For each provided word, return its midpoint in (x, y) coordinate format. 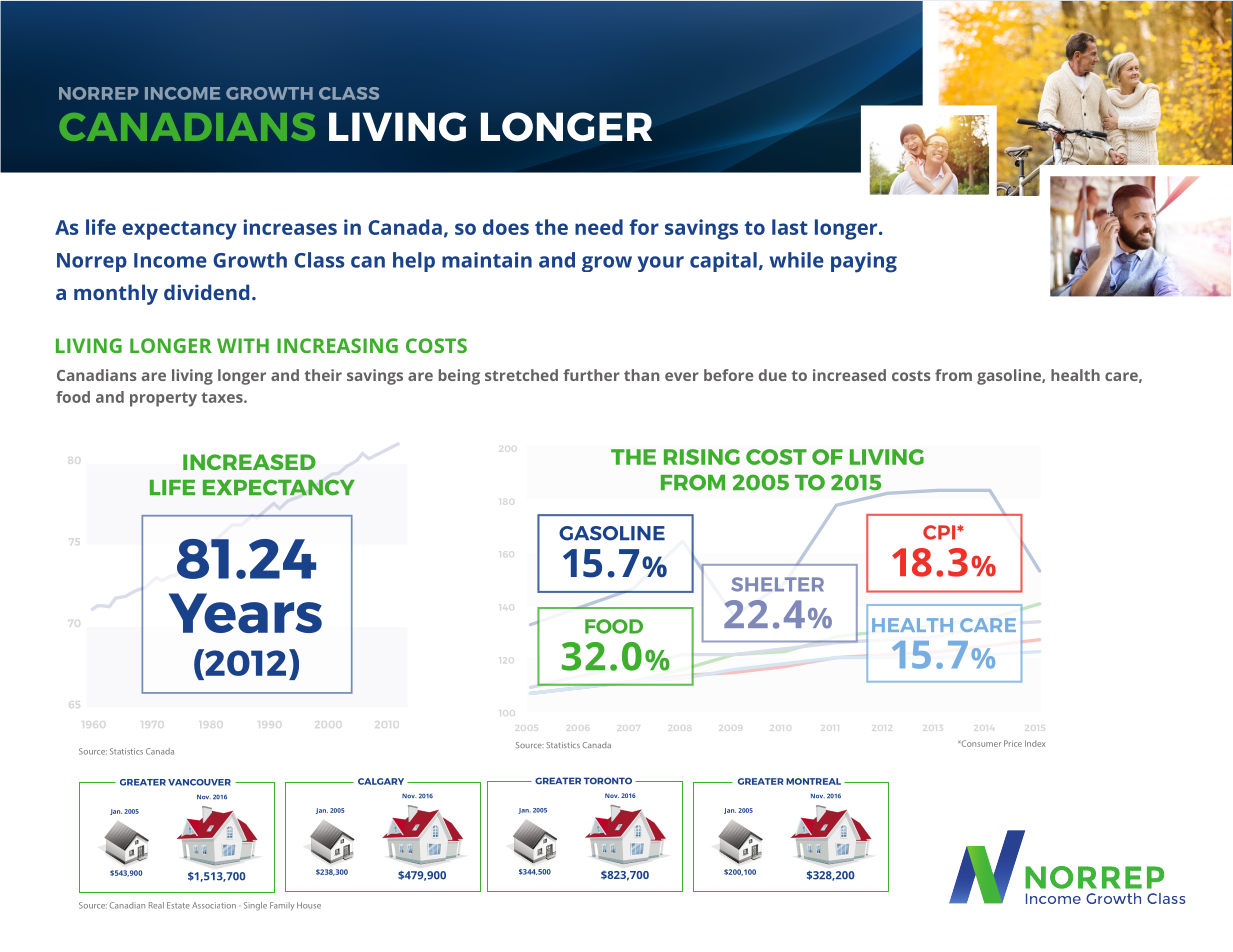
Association (214, 905)
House (309, 905)
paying (864, 262)
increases (290, 227)
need (599, 227)
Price (1013, 743)
